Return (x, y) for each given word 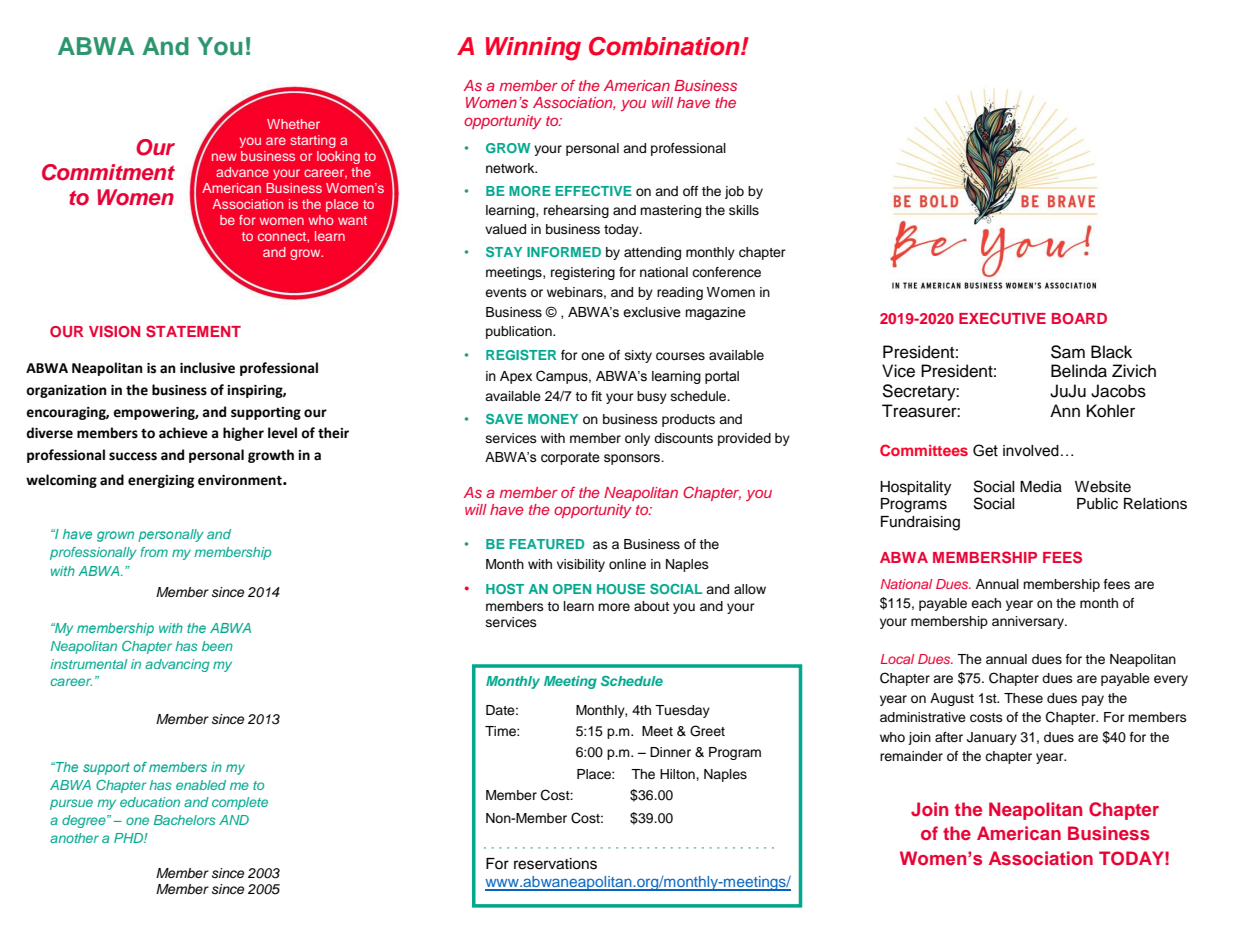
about (651, 606)
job (734, 192)
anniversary (1029, 622)
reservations (555, 864)
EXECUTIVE (1002, 318)
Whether (293, 124)
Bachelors (185, 820)
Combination (665, 46)
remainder (911, 756)
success (133, 456)
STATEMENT (193, 331)
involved (1031, 451)
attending (652, 253)
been (217, 646)
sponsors (633, 459)
